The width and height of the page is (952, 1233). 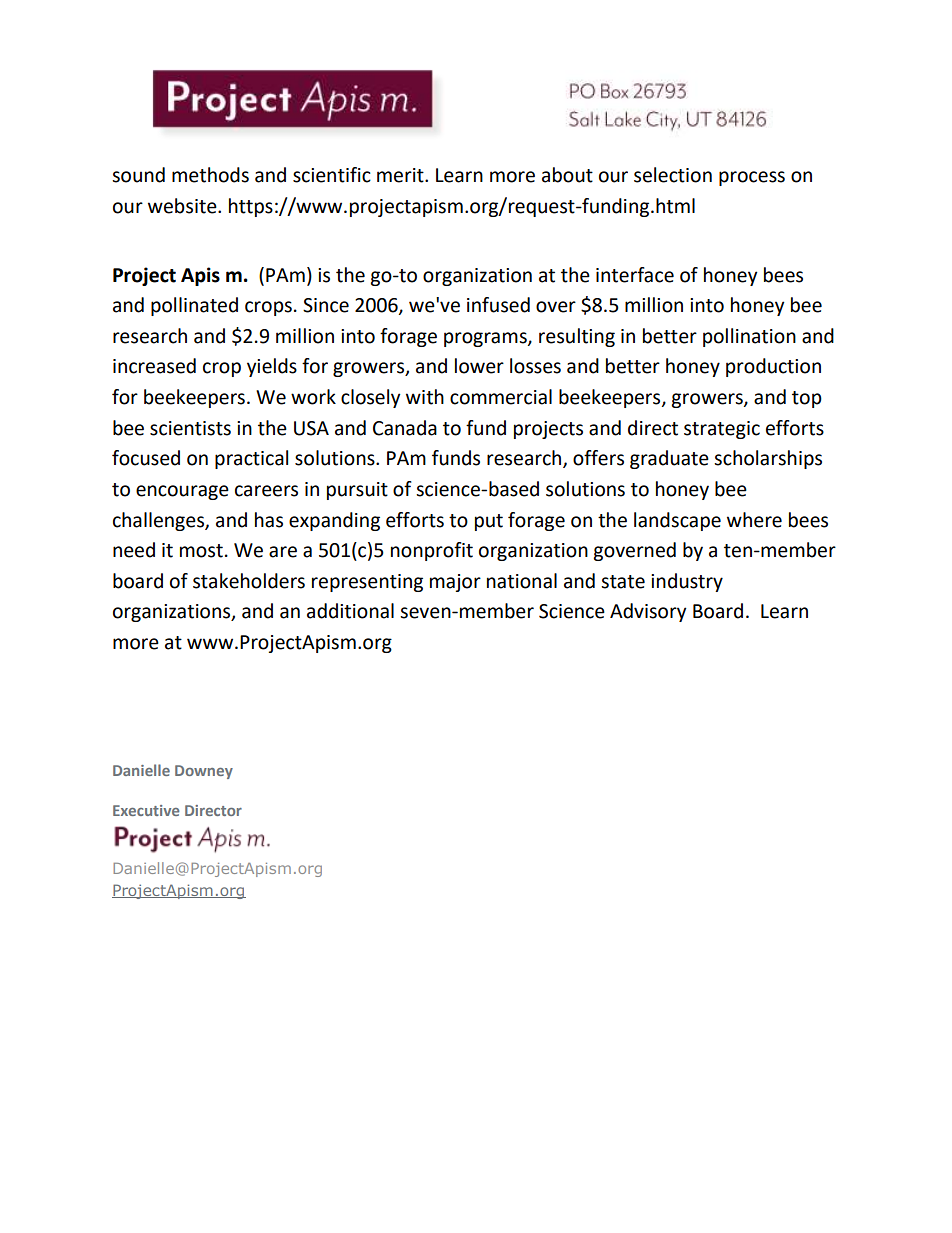 What do you see at coordinates (183, 206) in the page?
I see `website` at bounding box center [183, 206].
